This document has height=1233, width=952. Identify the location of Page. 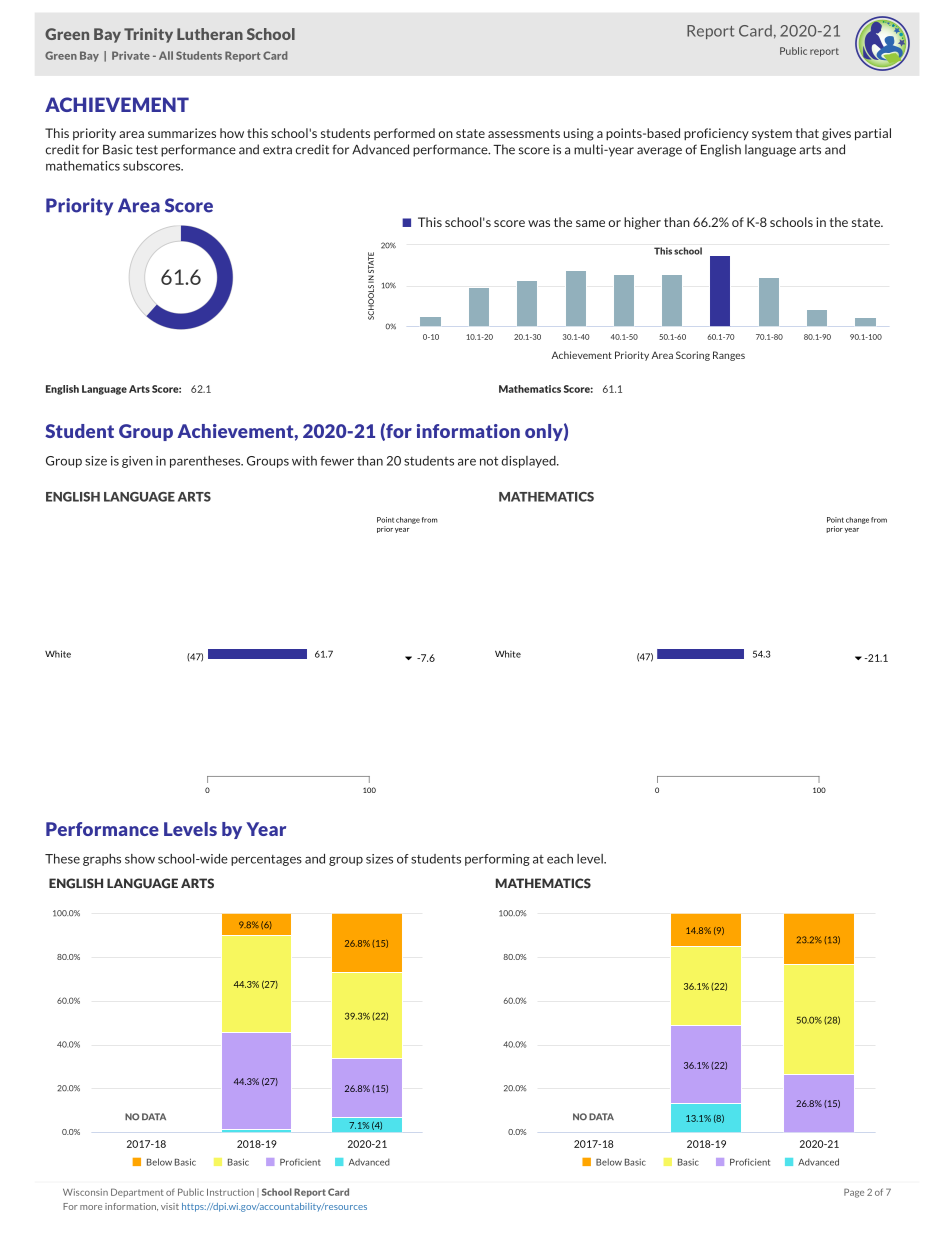
(854, 1193).
